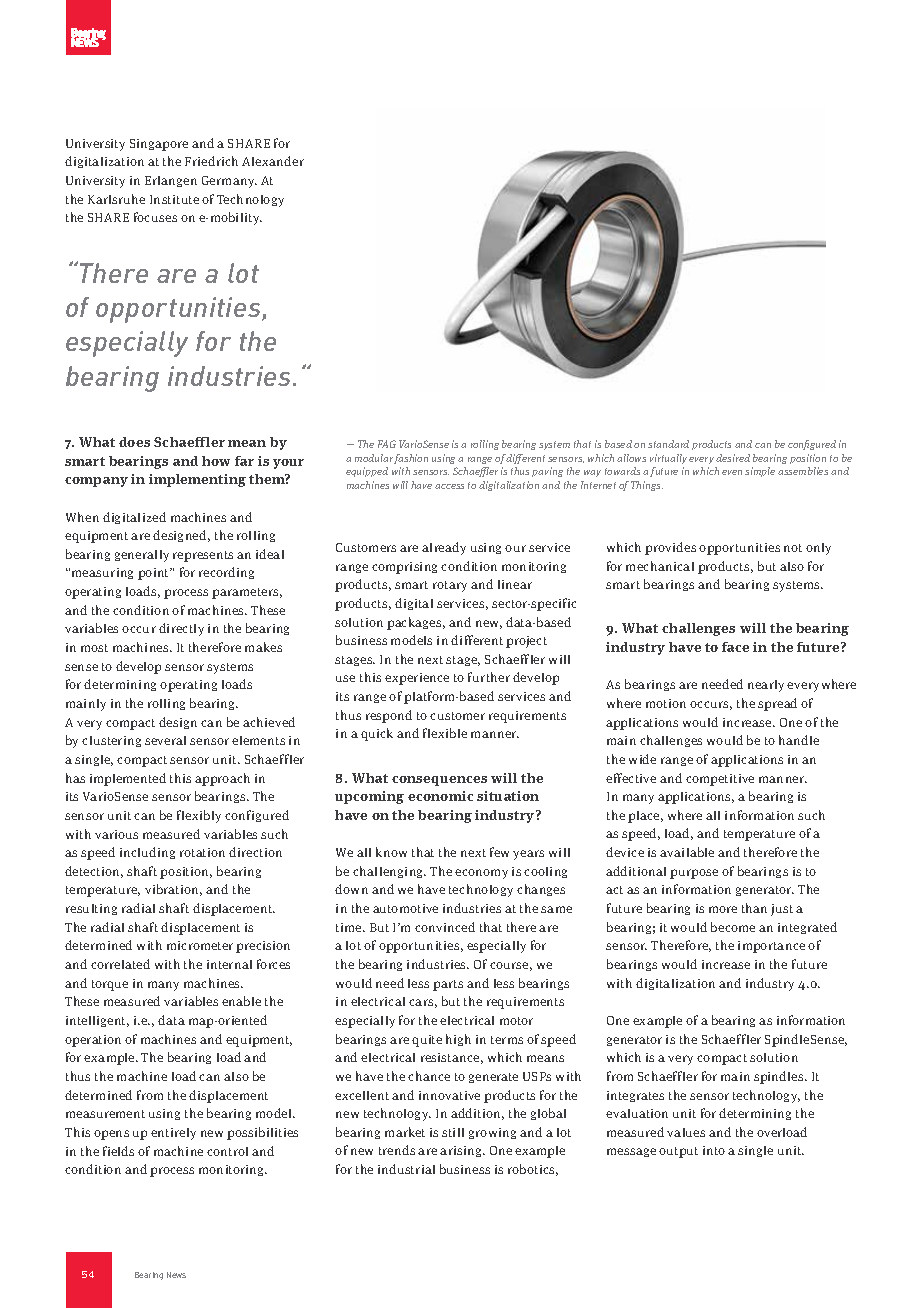 The image size is (924, 1308). I want to click on provides, so click(670, 548).
